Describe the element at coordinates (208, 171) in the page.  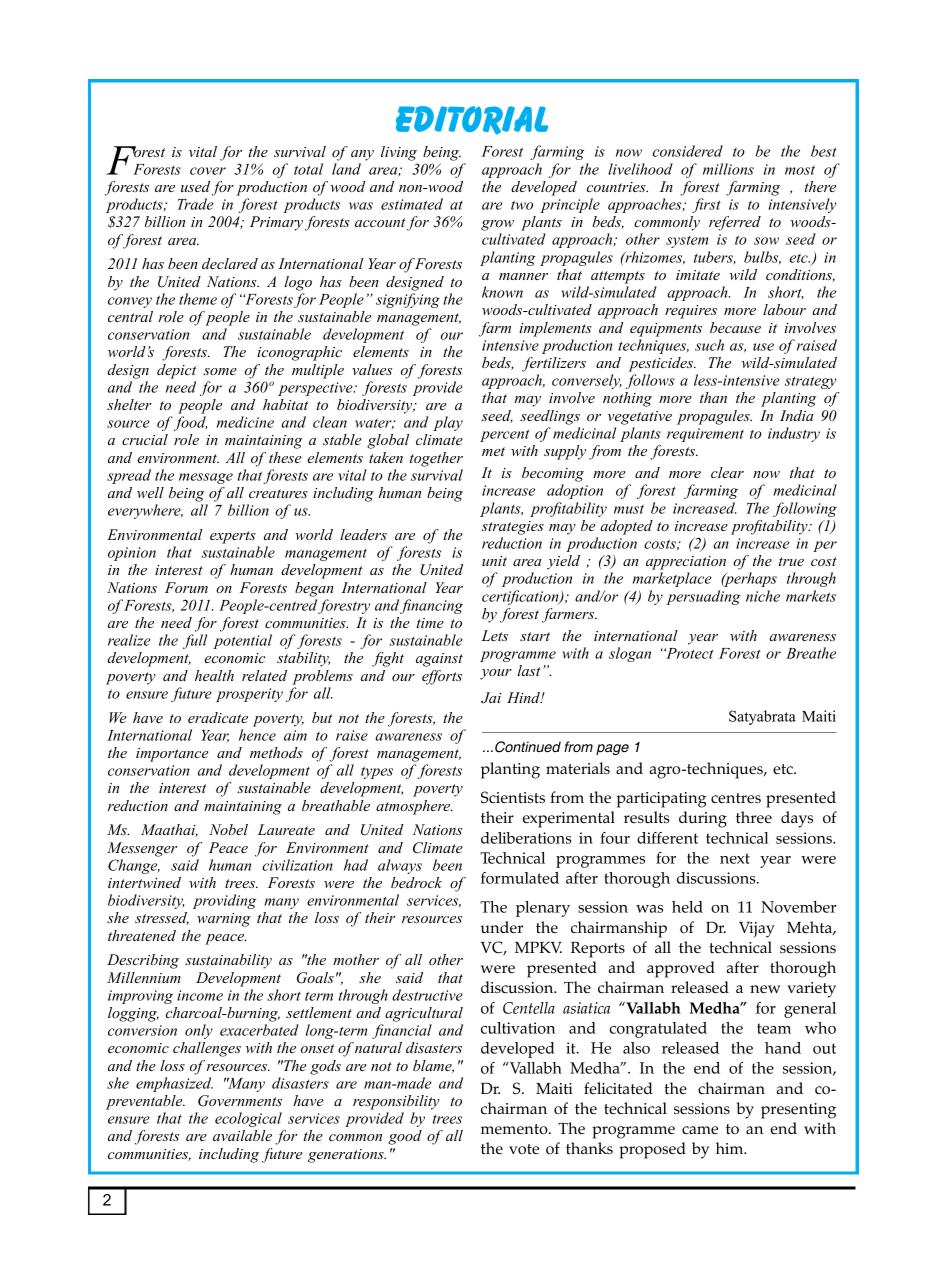
I see `cover` at that location.
